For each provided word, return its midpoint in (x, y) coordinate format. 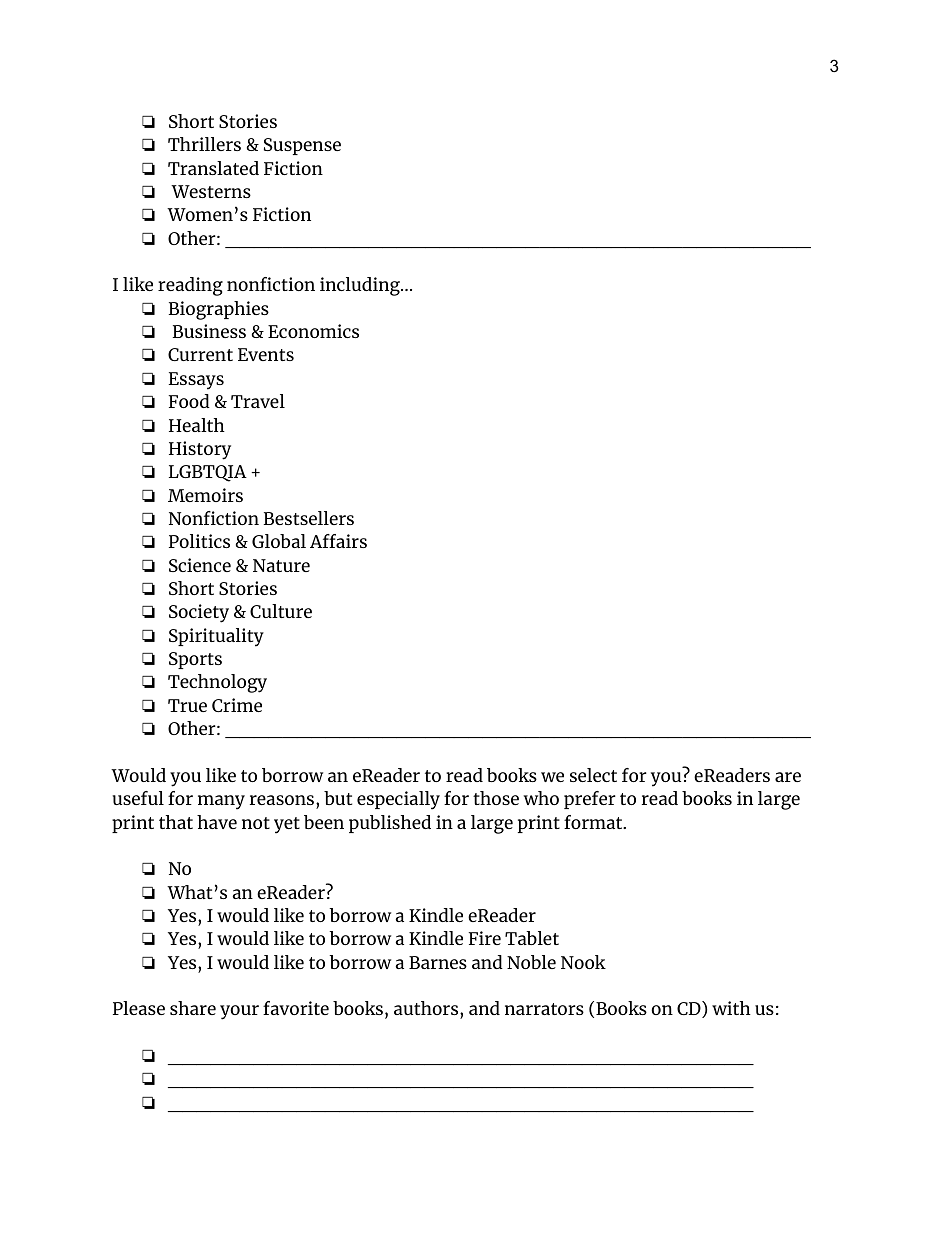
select (593, 775)
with (731, 1008)
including (361, 286)
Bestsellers (309, 518)
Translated (213, 168)
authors (427, 1008)
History (200, 450)
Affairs (338, 541)
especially (398, 800)
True (187, 705)
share (193, 1008)
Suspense (302, 146)
